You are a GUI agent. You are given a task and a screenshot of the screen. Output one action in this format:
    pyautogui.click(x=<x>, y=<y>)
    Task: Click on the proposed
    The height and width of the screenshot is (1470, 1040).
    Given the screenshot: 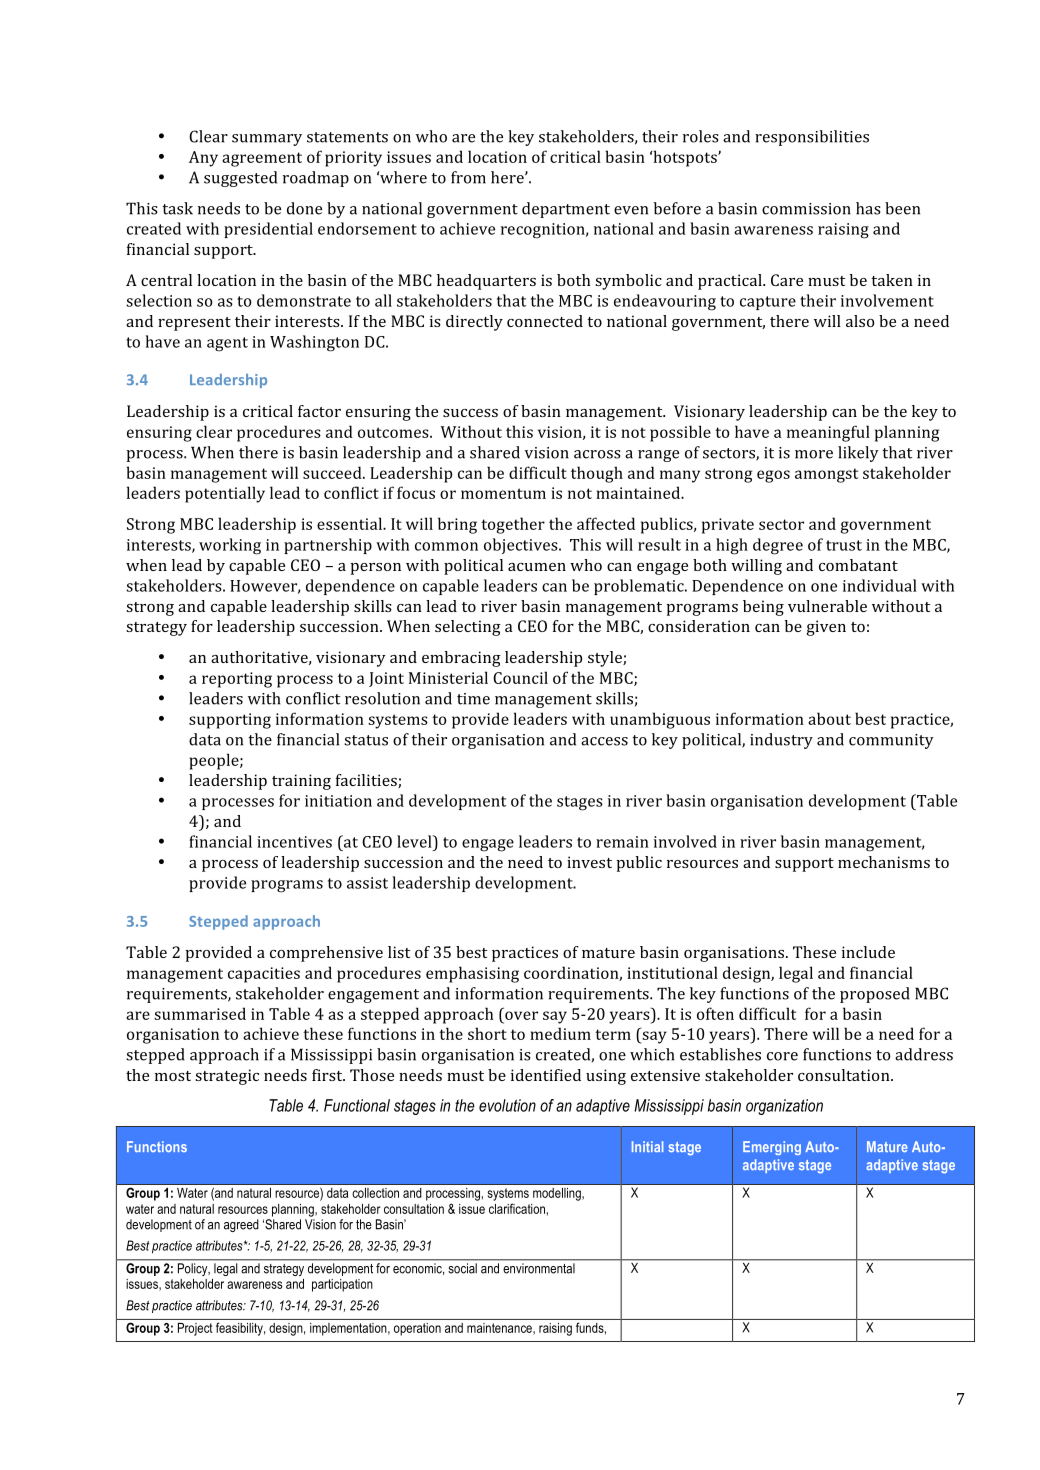 What is the action you would take?
    pyautogui.click(x=875, y=995)
